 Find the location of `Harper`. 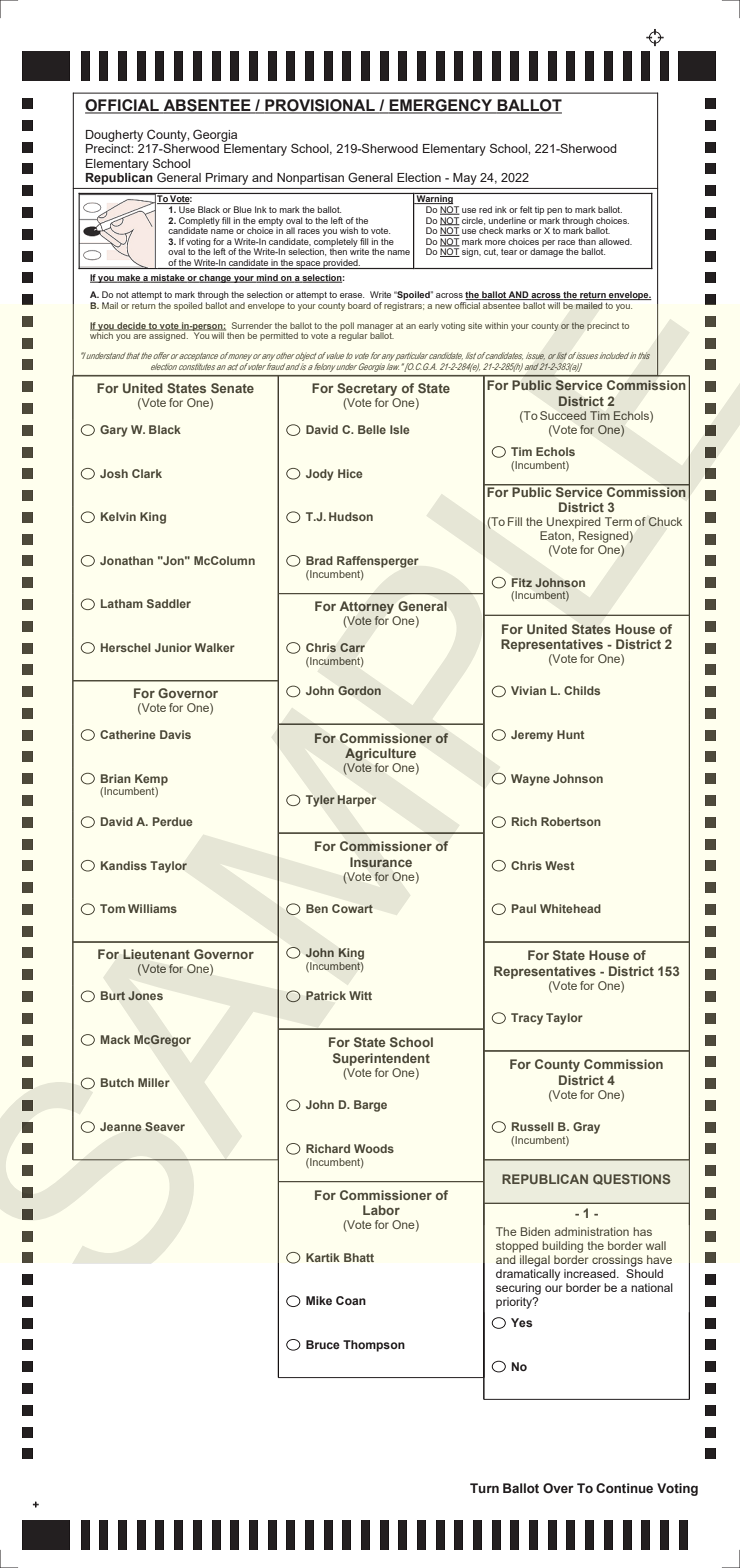

Harper is located at coordinates (356, 801).
